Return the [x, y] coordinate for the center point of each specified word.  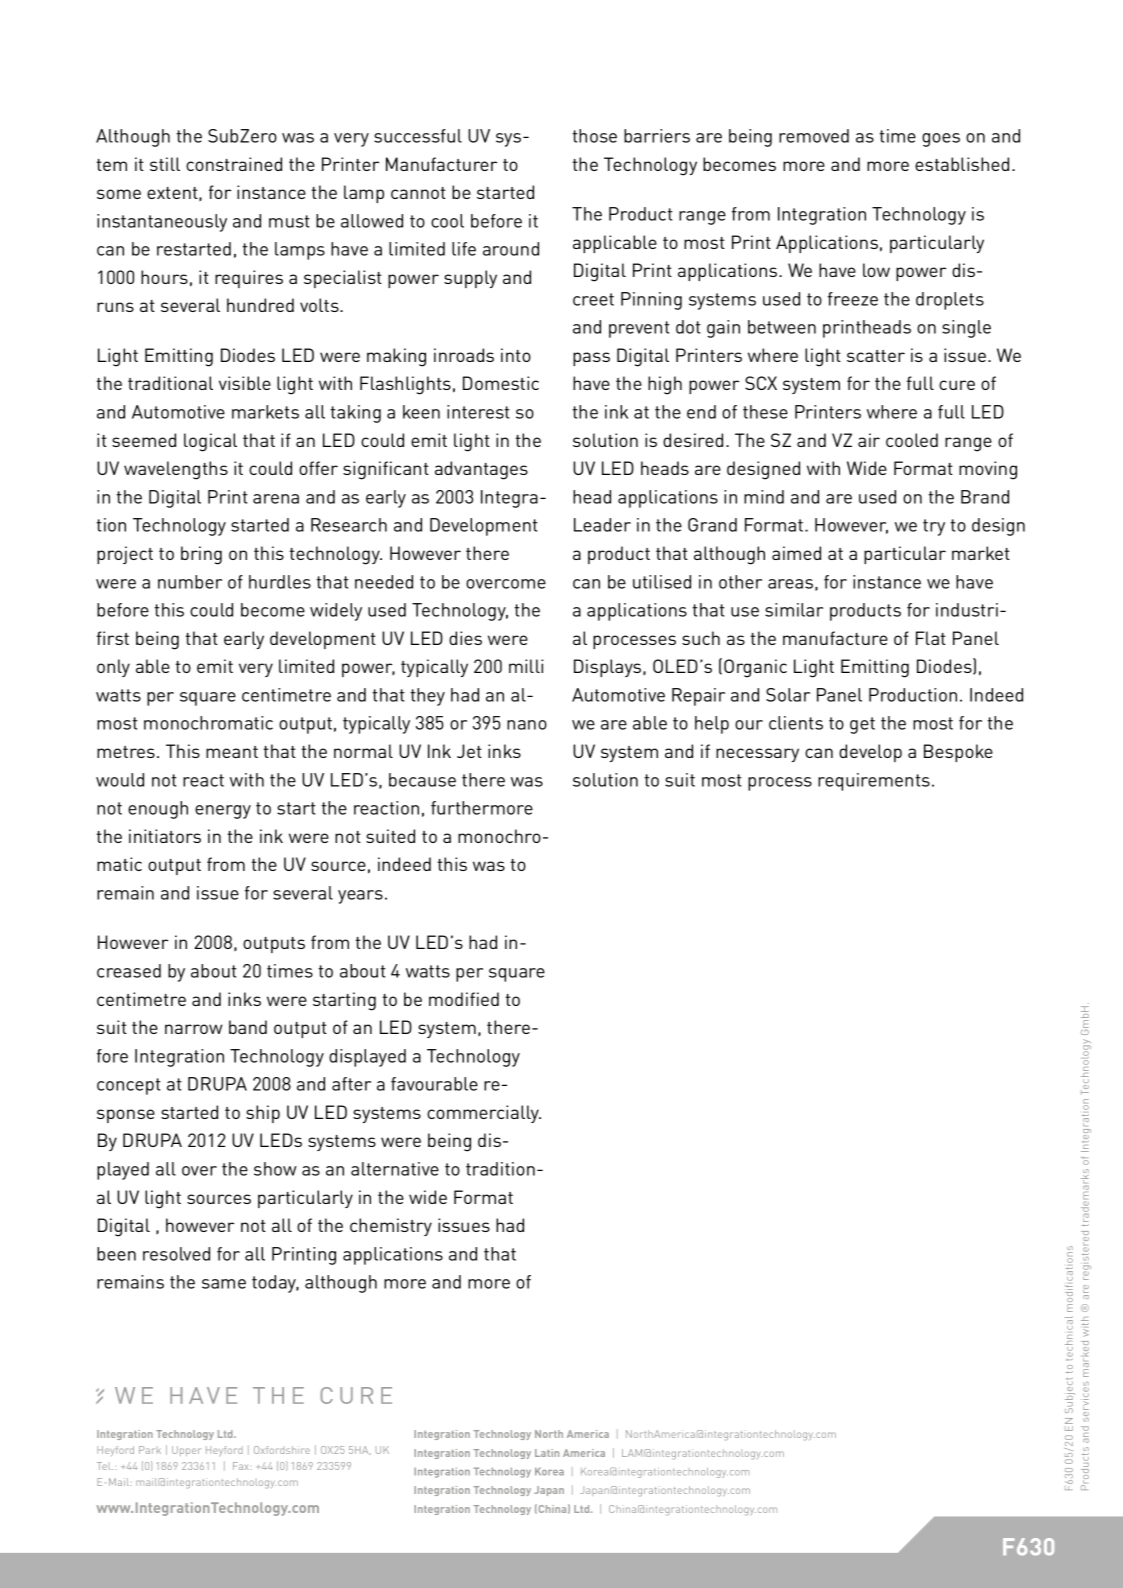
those [594, 136]
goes [941, 140]
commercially [484, 1114]
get [862, 725]
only [113, 668]
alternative [395, 1169]
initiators [165, 836]
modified [464, 999]
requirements [874, 782]
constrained [234, 164]
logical [210, 442]
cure [957, 385]
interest [478, 412]
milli [526, 666]
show [275, 1169]
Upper [186, 1451]
